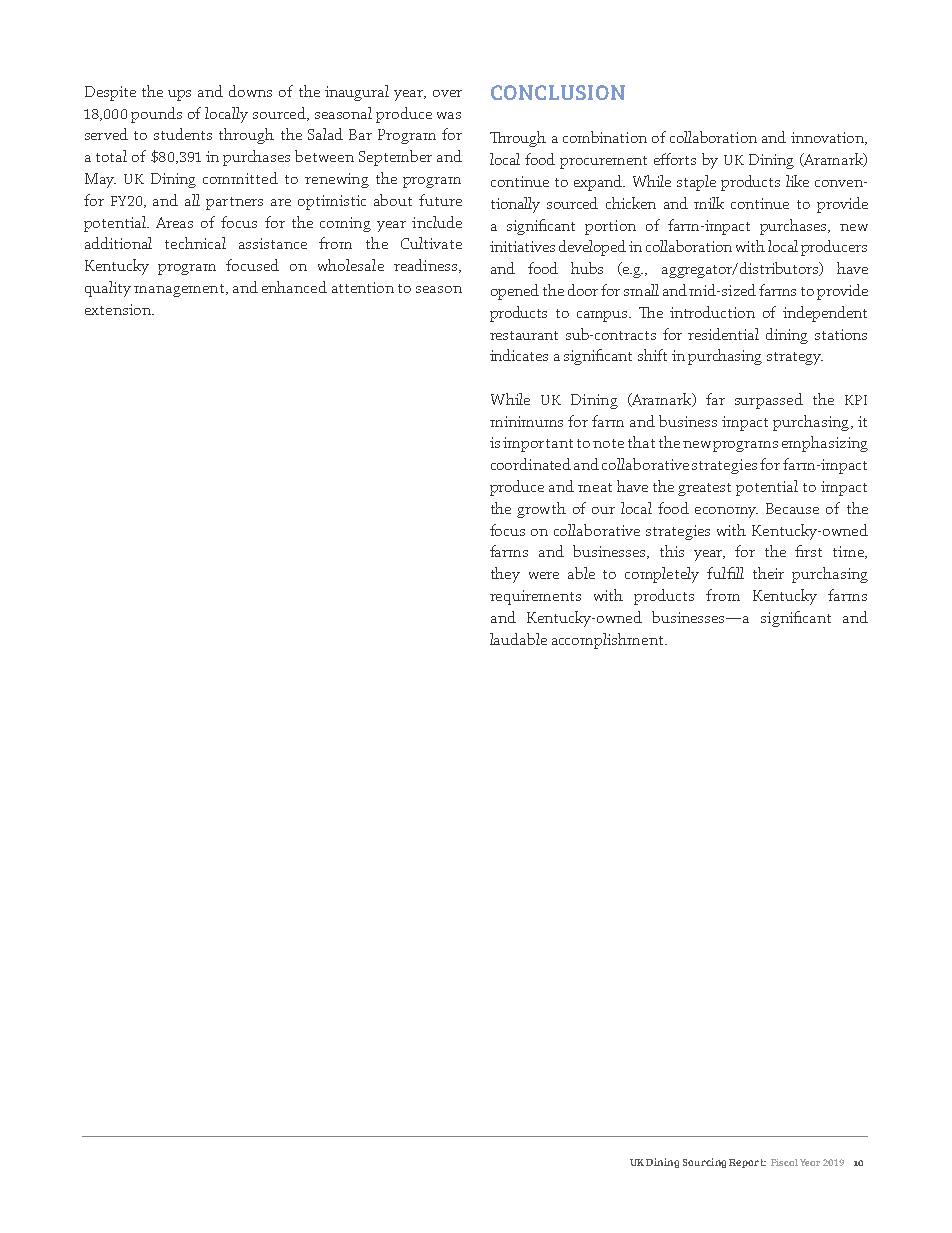  I want to click on Report, so click(747, 1163).
